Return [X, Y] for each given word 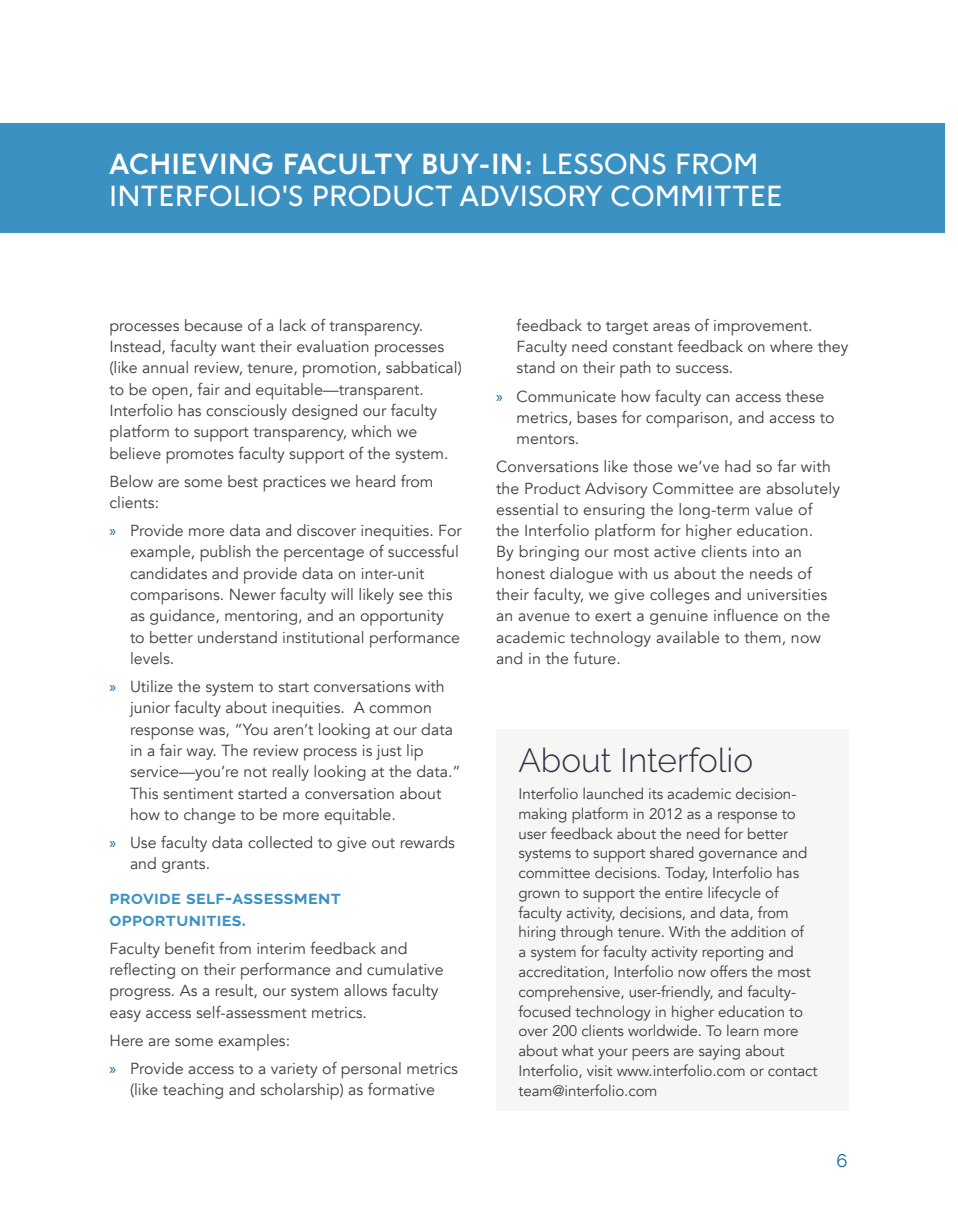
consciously [246, 412]
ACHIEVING [191, 163]
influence [746, 615]
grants [185, 866]
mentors [547, 439]
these [805, 396]
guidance [183, 617]
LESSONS [604, 163]
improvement [762, 328]
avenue [544, 617]
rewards [428, 842]
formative [401, 1089]
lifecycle [734, 894]
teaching [193, 1091]
